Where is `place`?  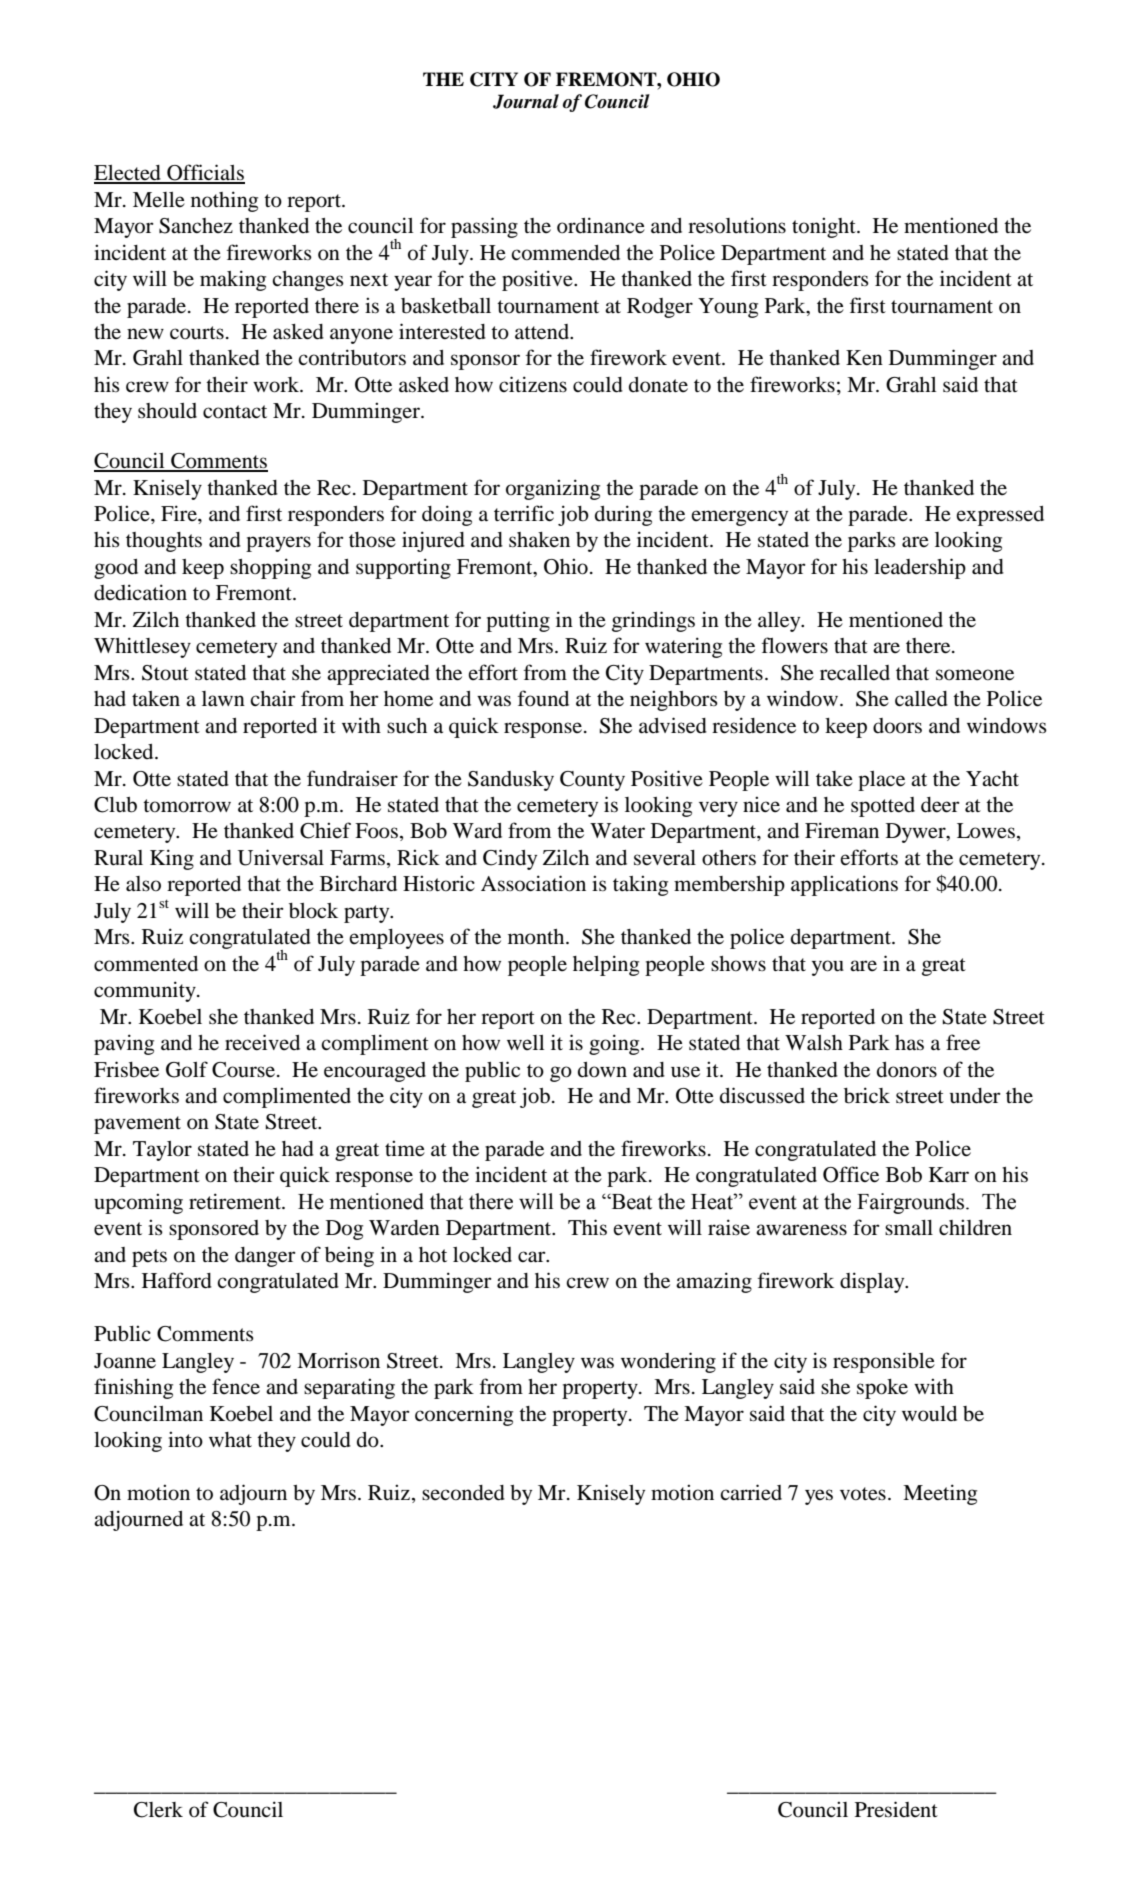 place is located at coordinates (881, 781).
